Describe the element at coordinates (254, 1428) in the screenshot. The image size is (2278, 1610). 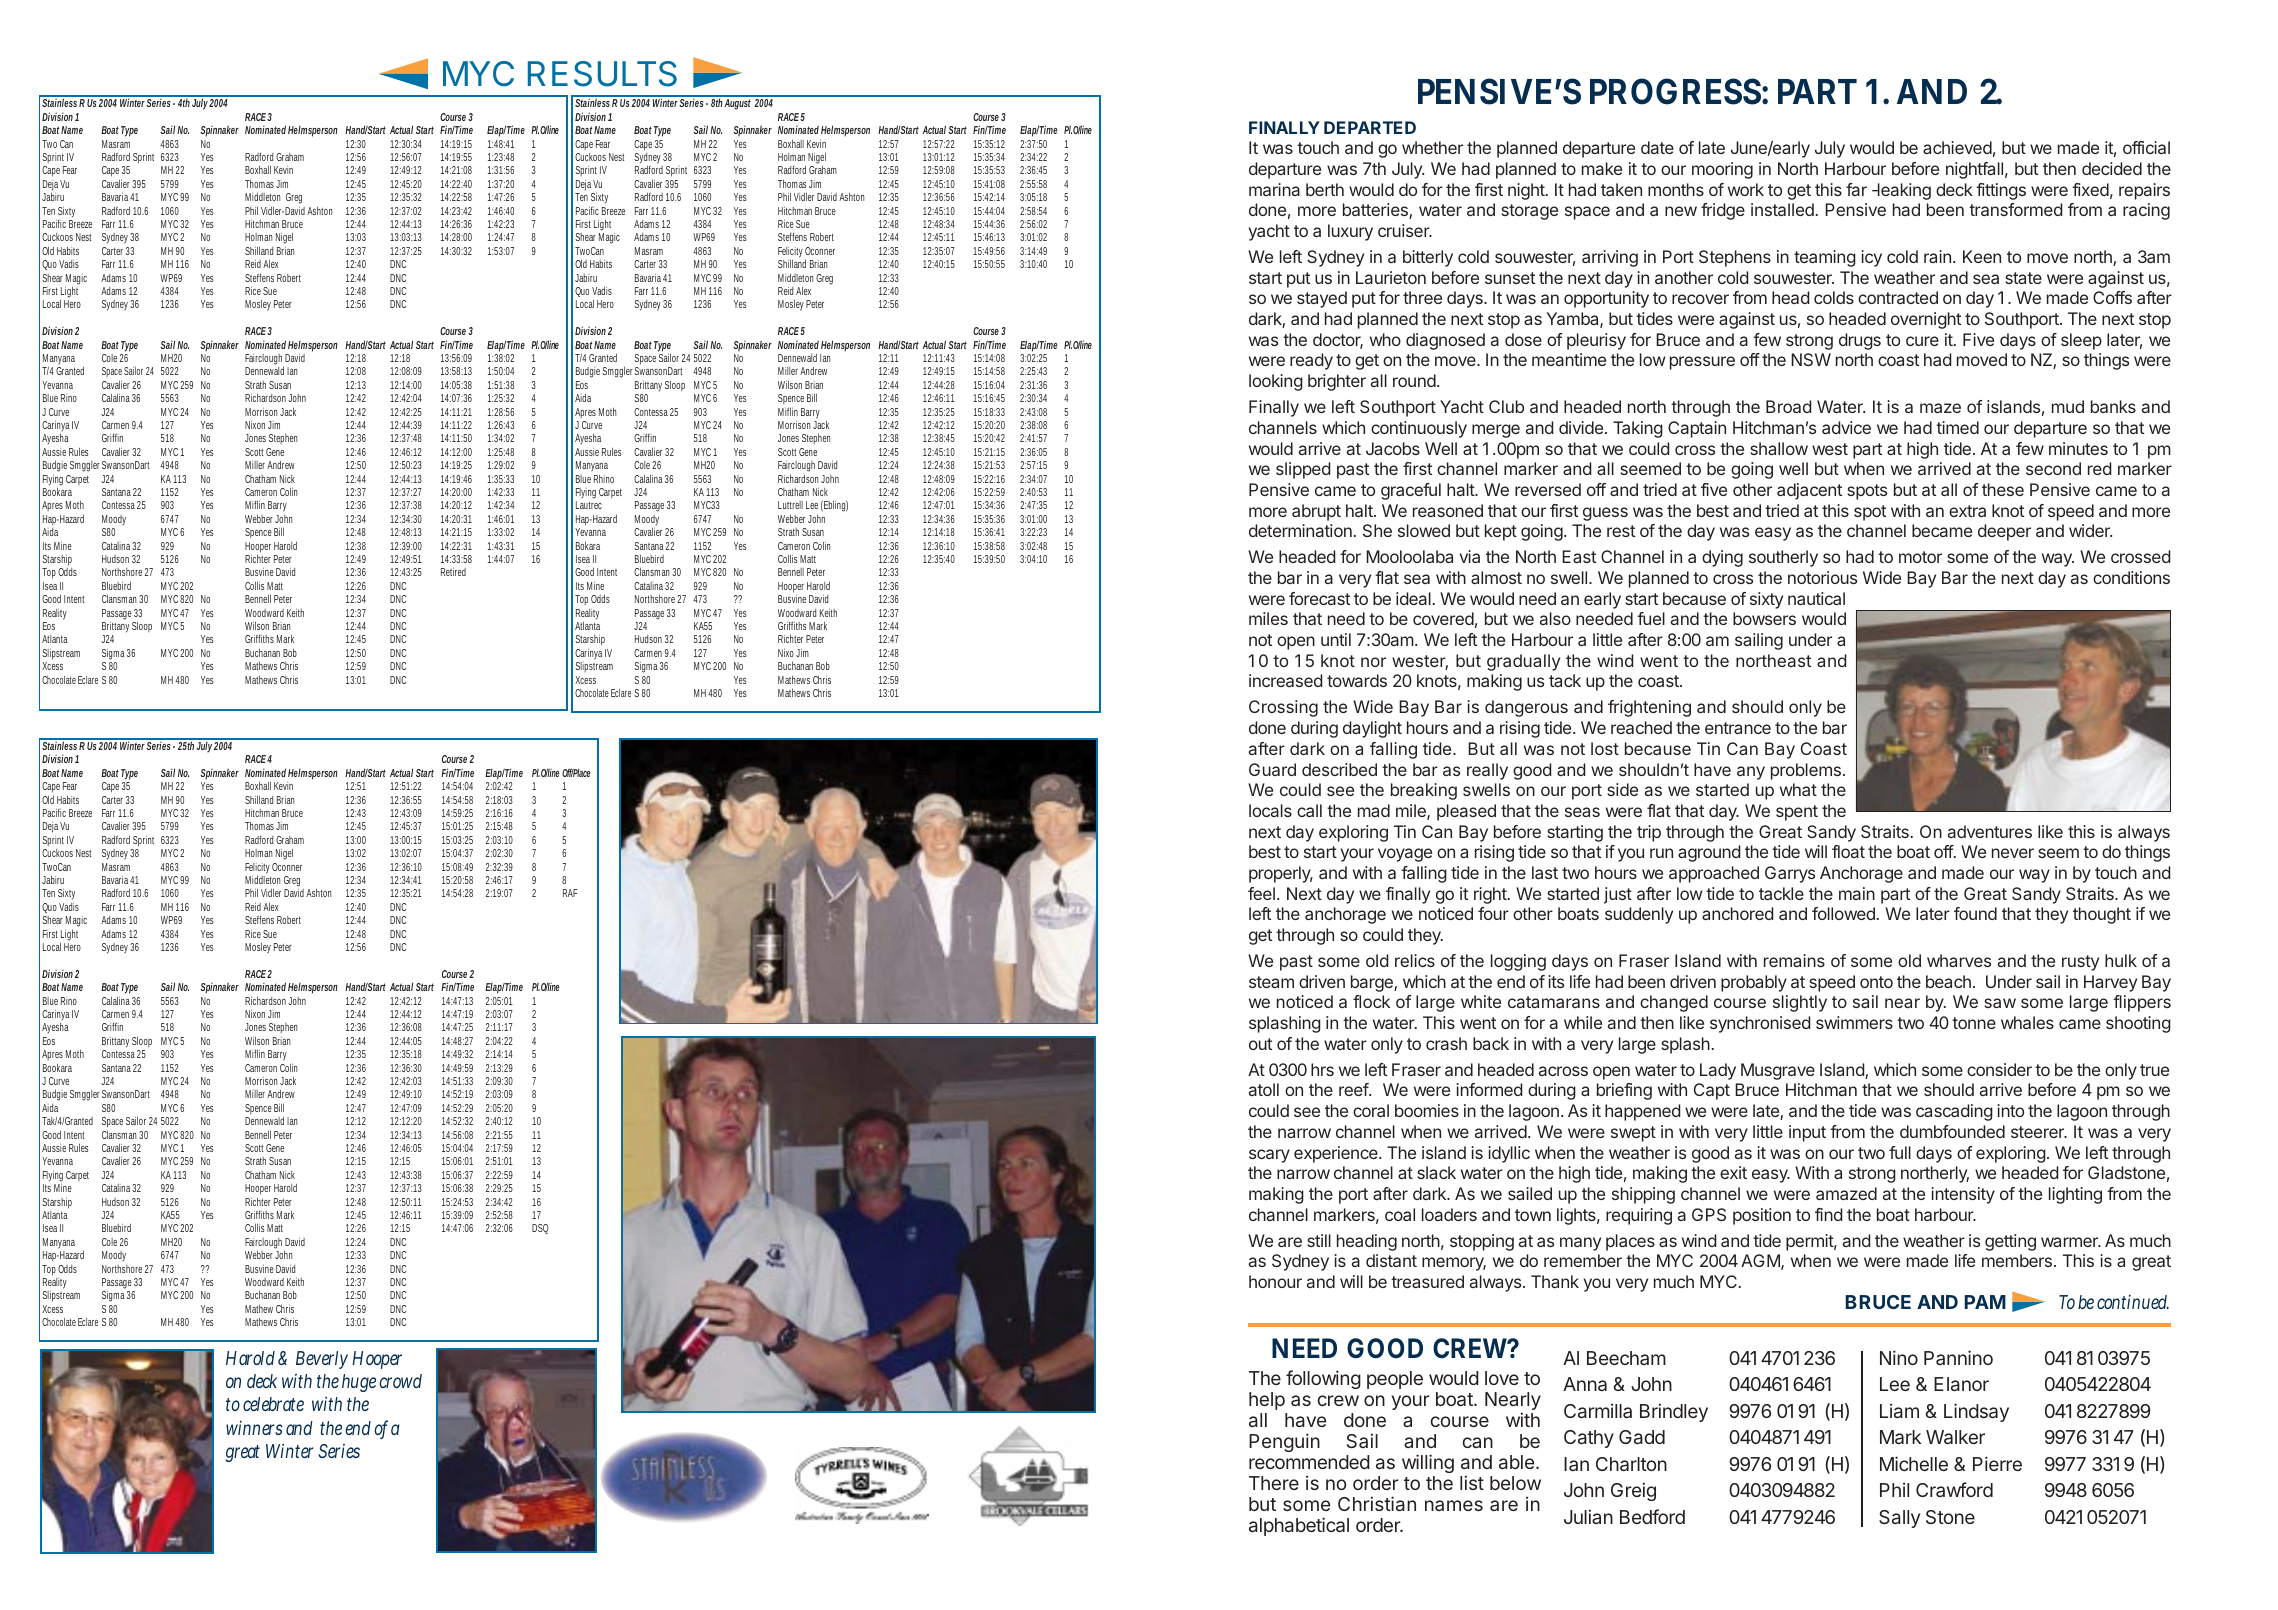
I see `winners` at that location.
